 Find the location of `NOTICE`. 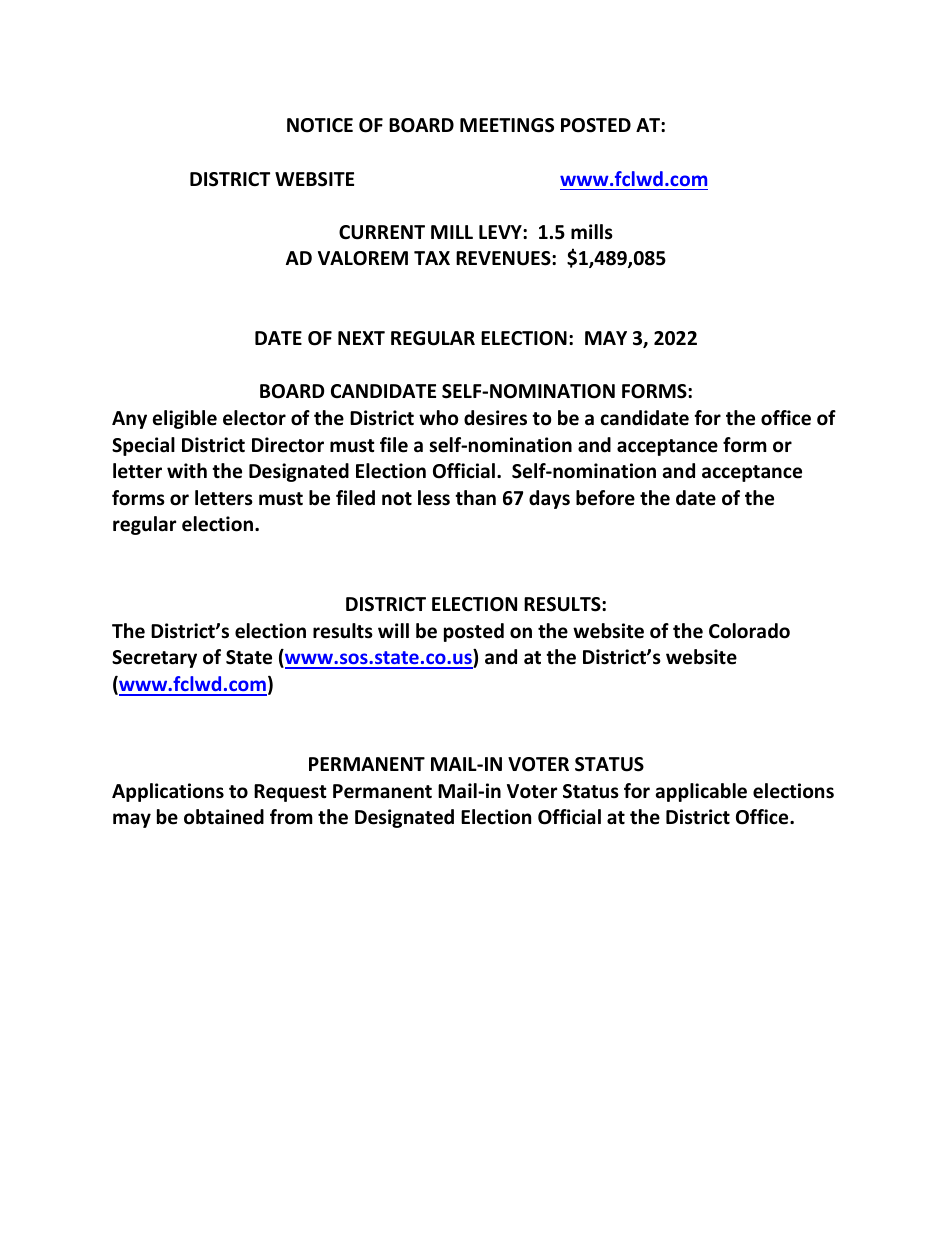

NOTICE is located at coordinates (320, 125).
